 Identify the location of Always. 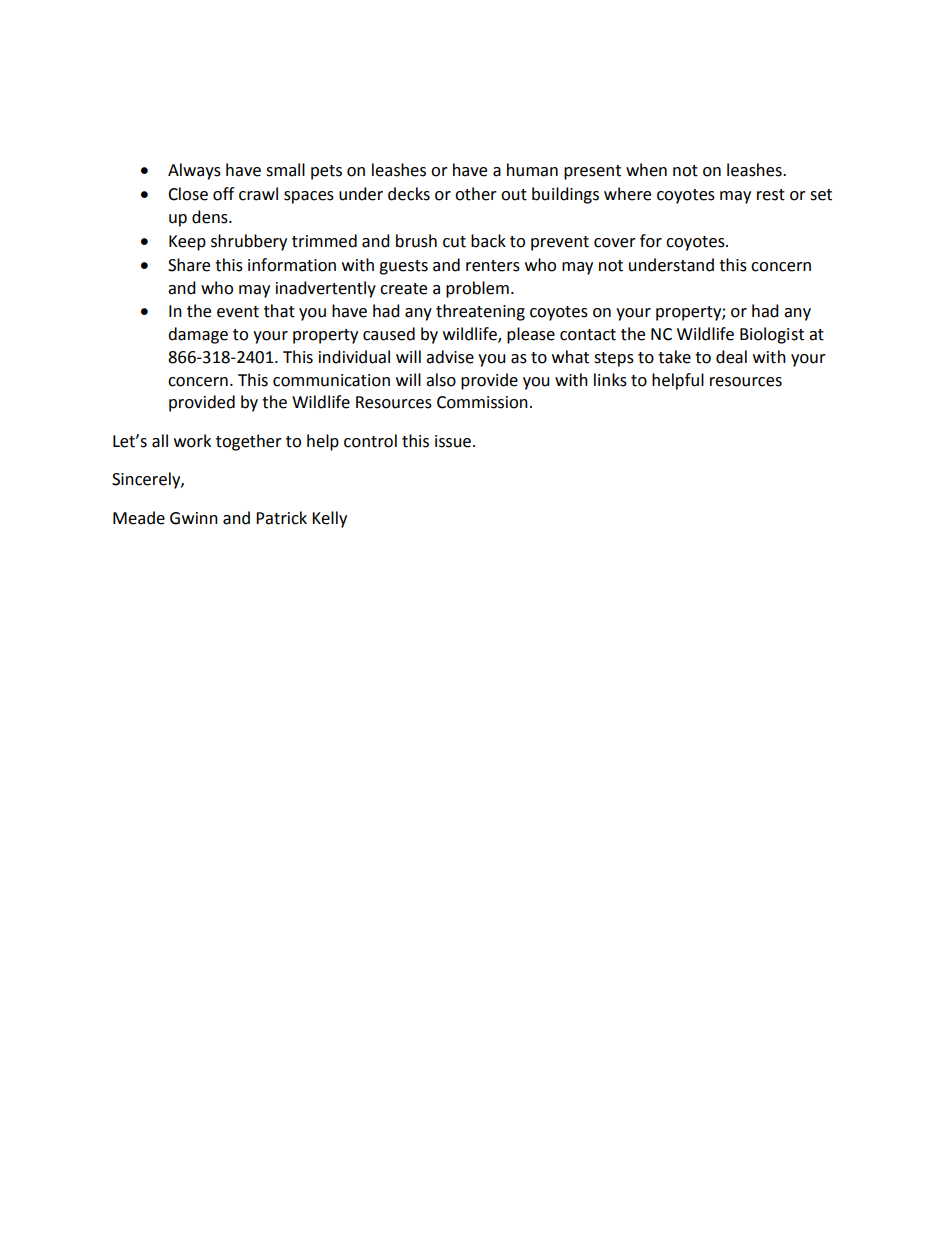
(194, 171).
